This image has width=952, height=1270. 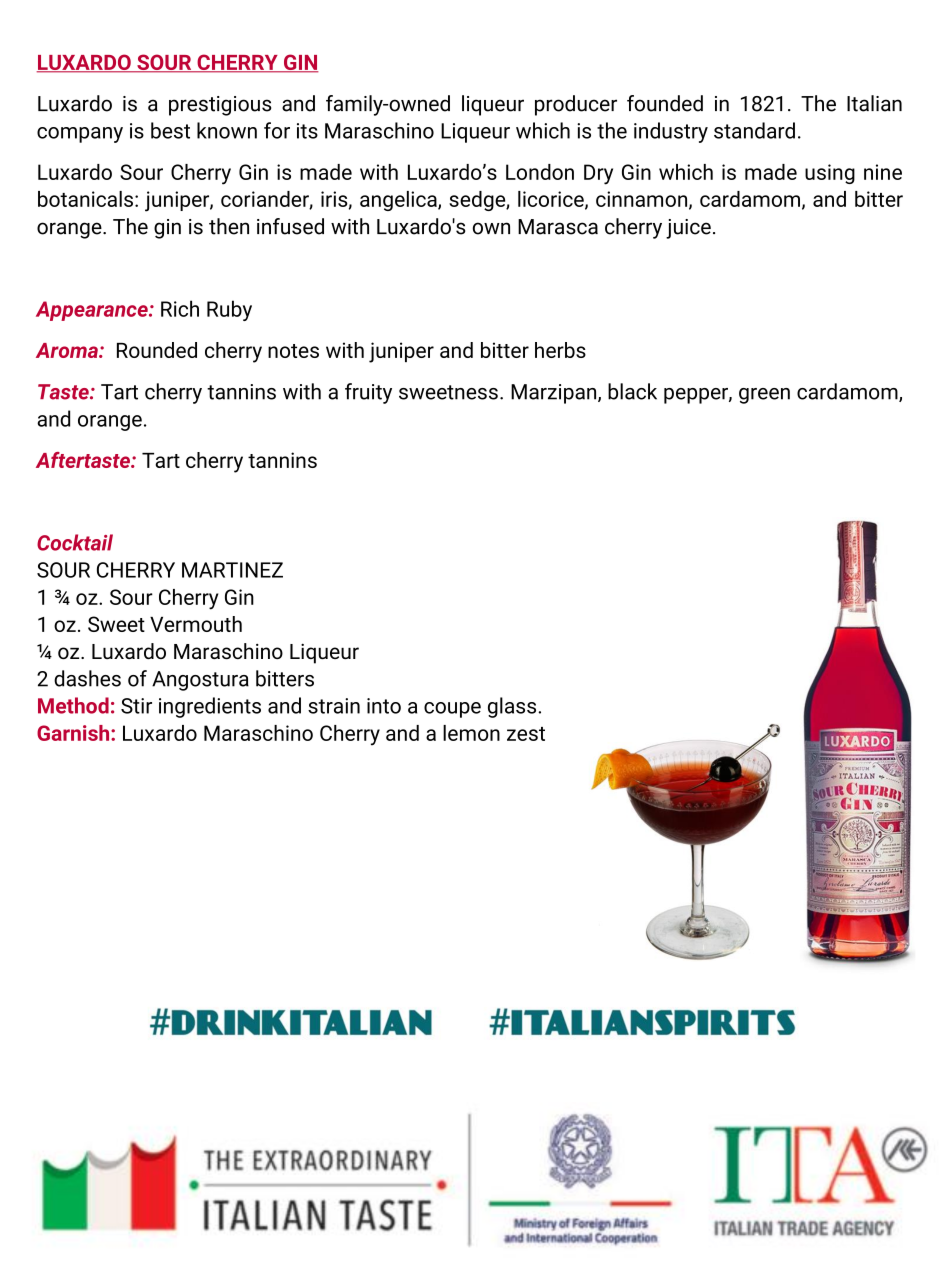 I want to click on Stir, so click(x=136, y=706).
